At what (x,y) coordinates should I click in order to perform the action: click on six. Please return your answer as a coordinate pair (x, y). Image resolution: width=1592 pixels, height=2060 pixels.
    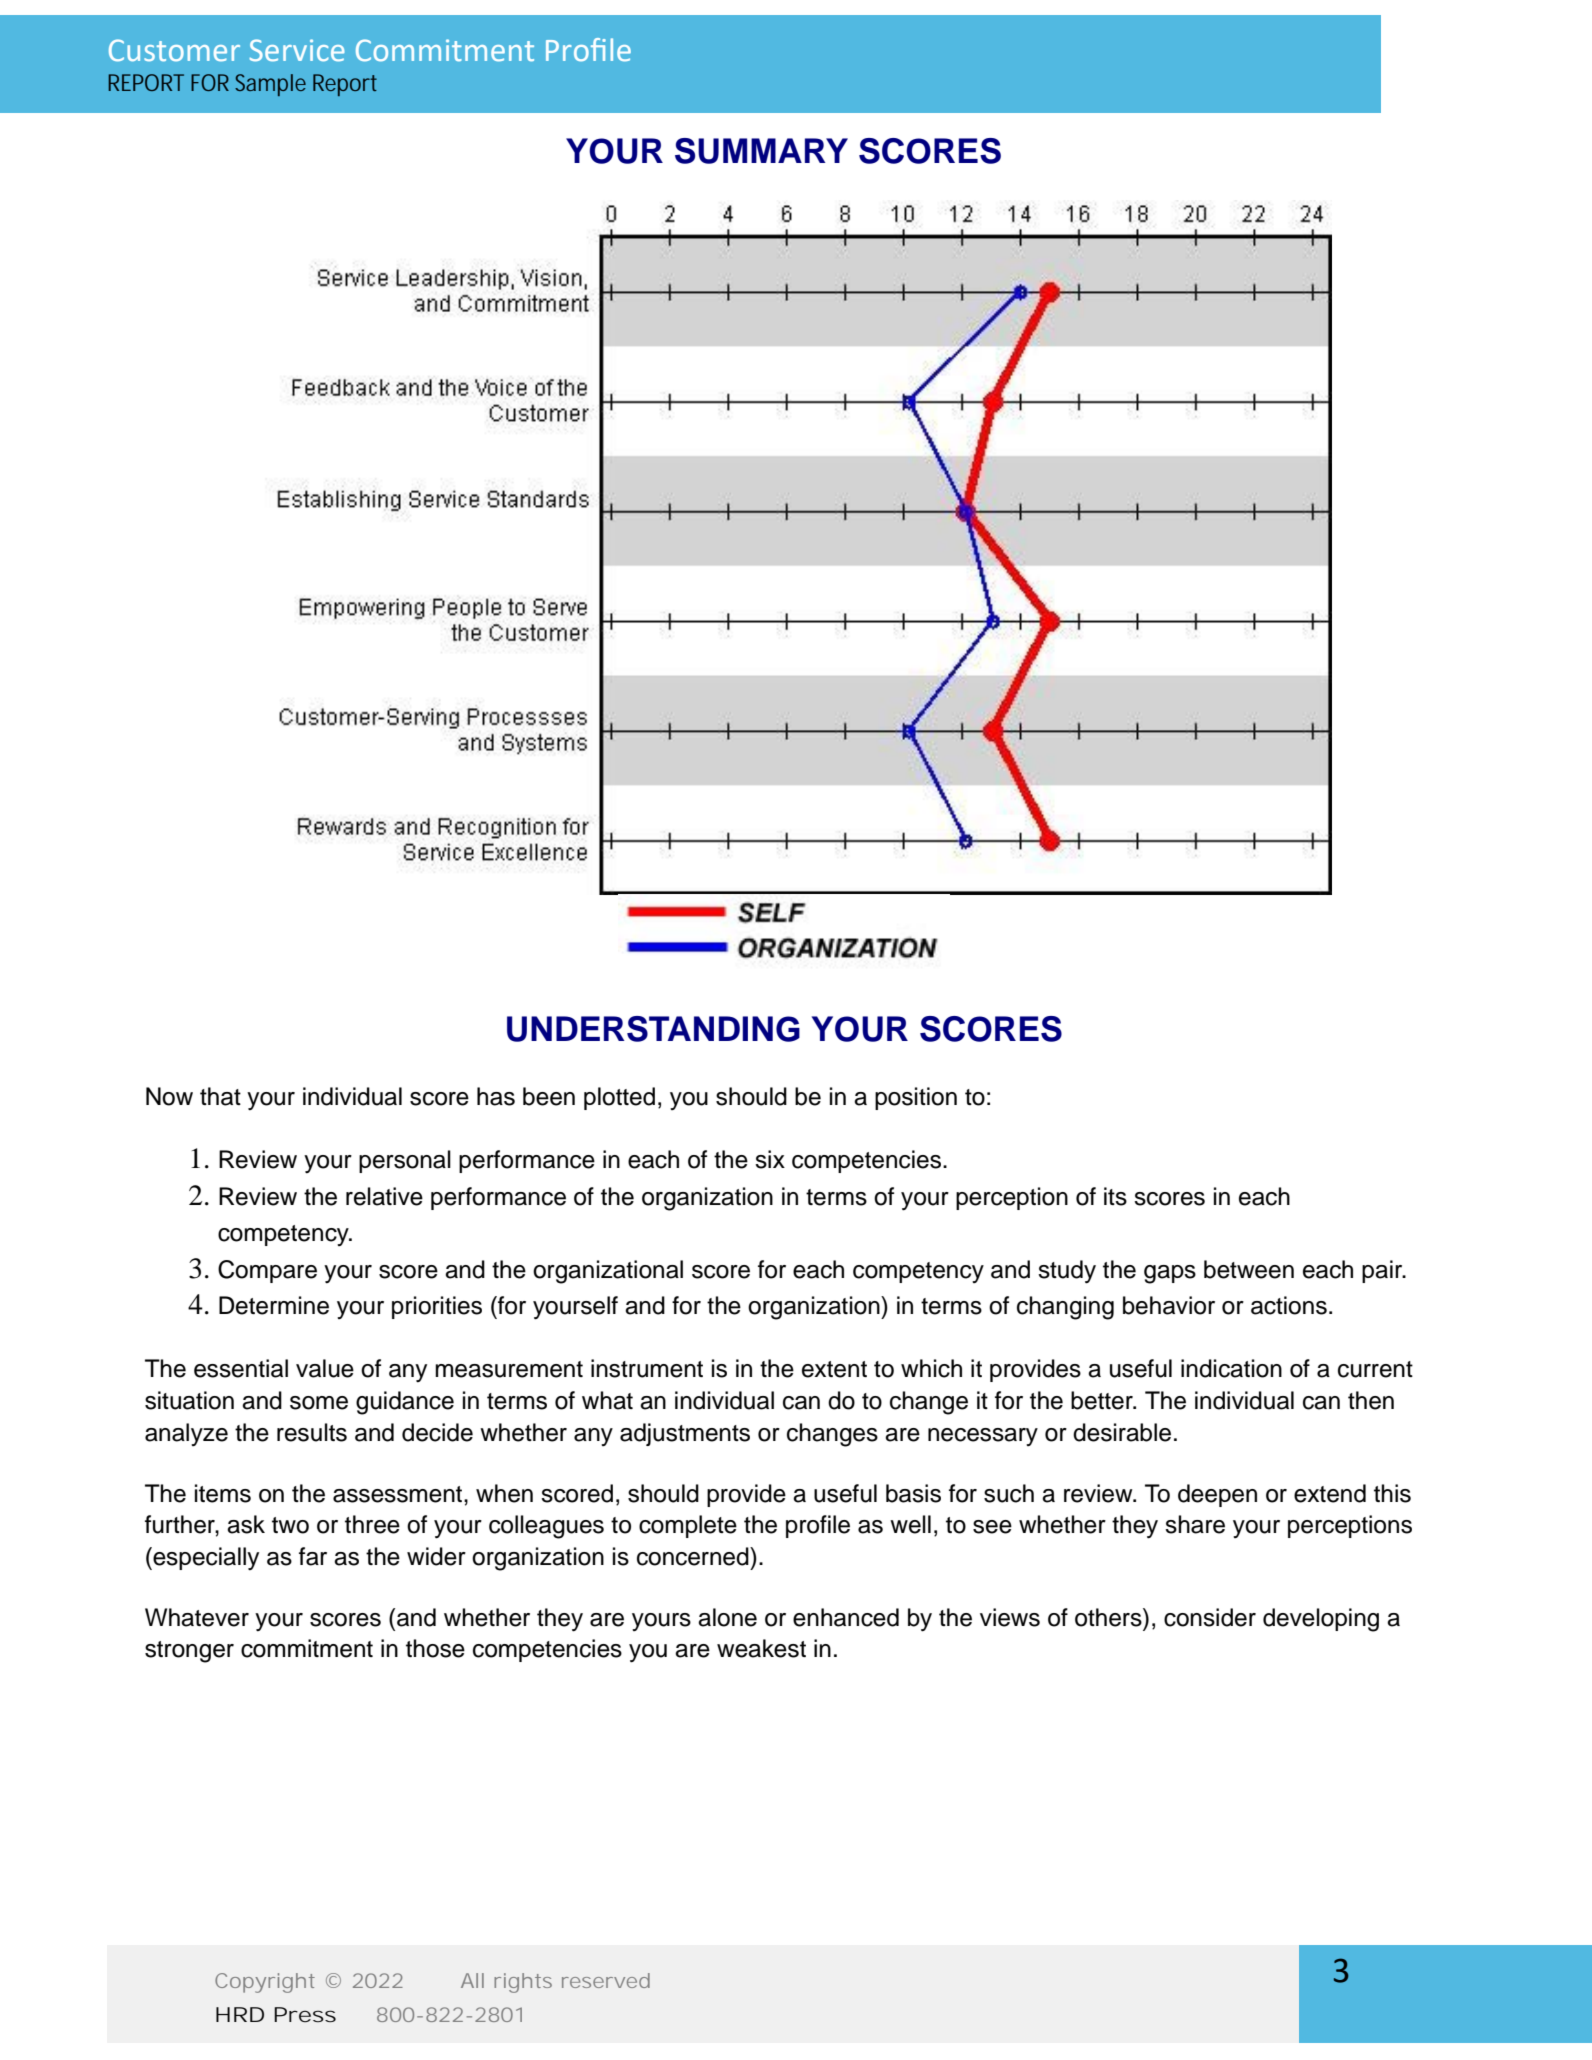
    Looking at the image, I should click on (770, 1159).
